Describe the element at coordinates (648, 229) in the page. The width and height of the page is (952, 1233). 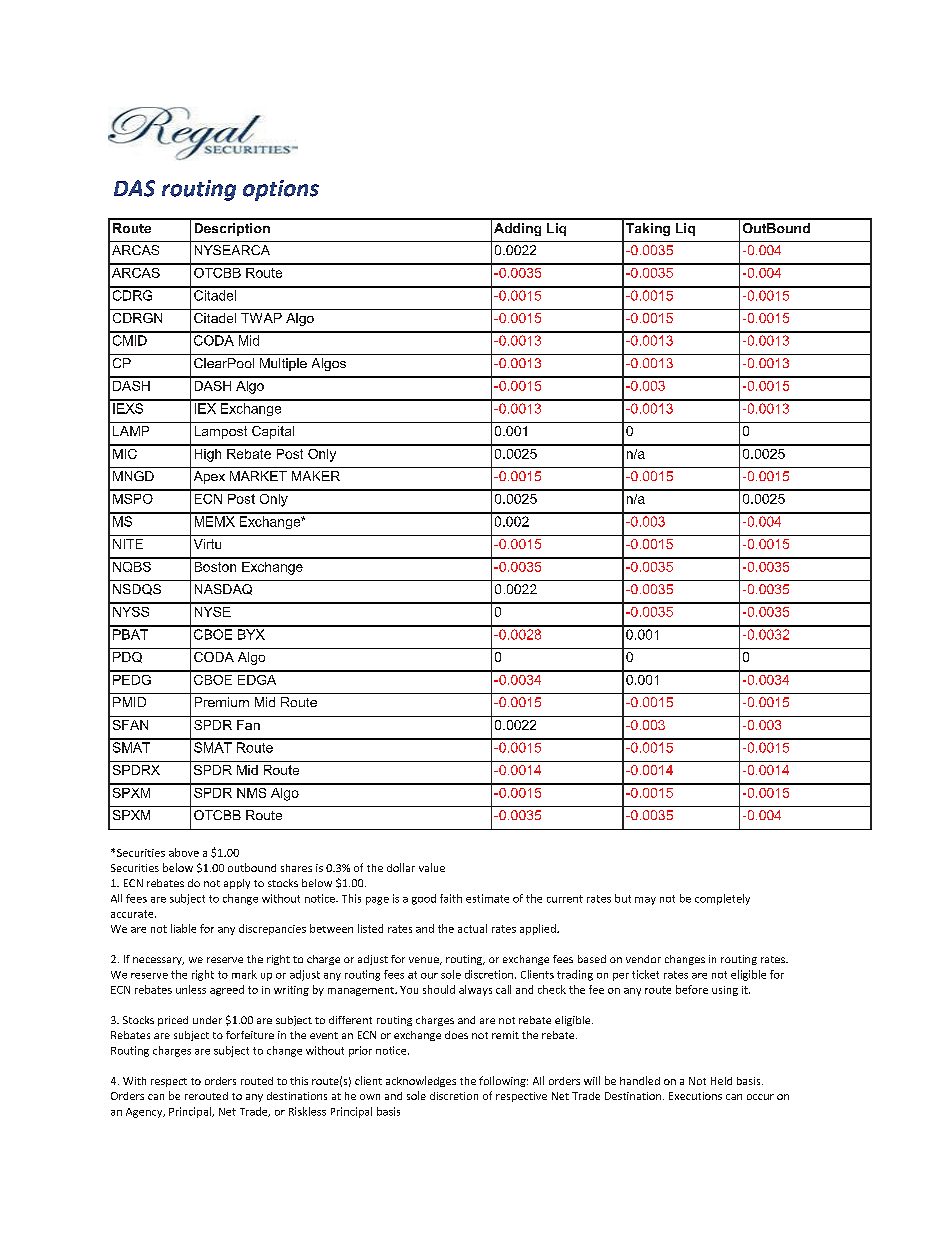
I see `Taking` at that location.
